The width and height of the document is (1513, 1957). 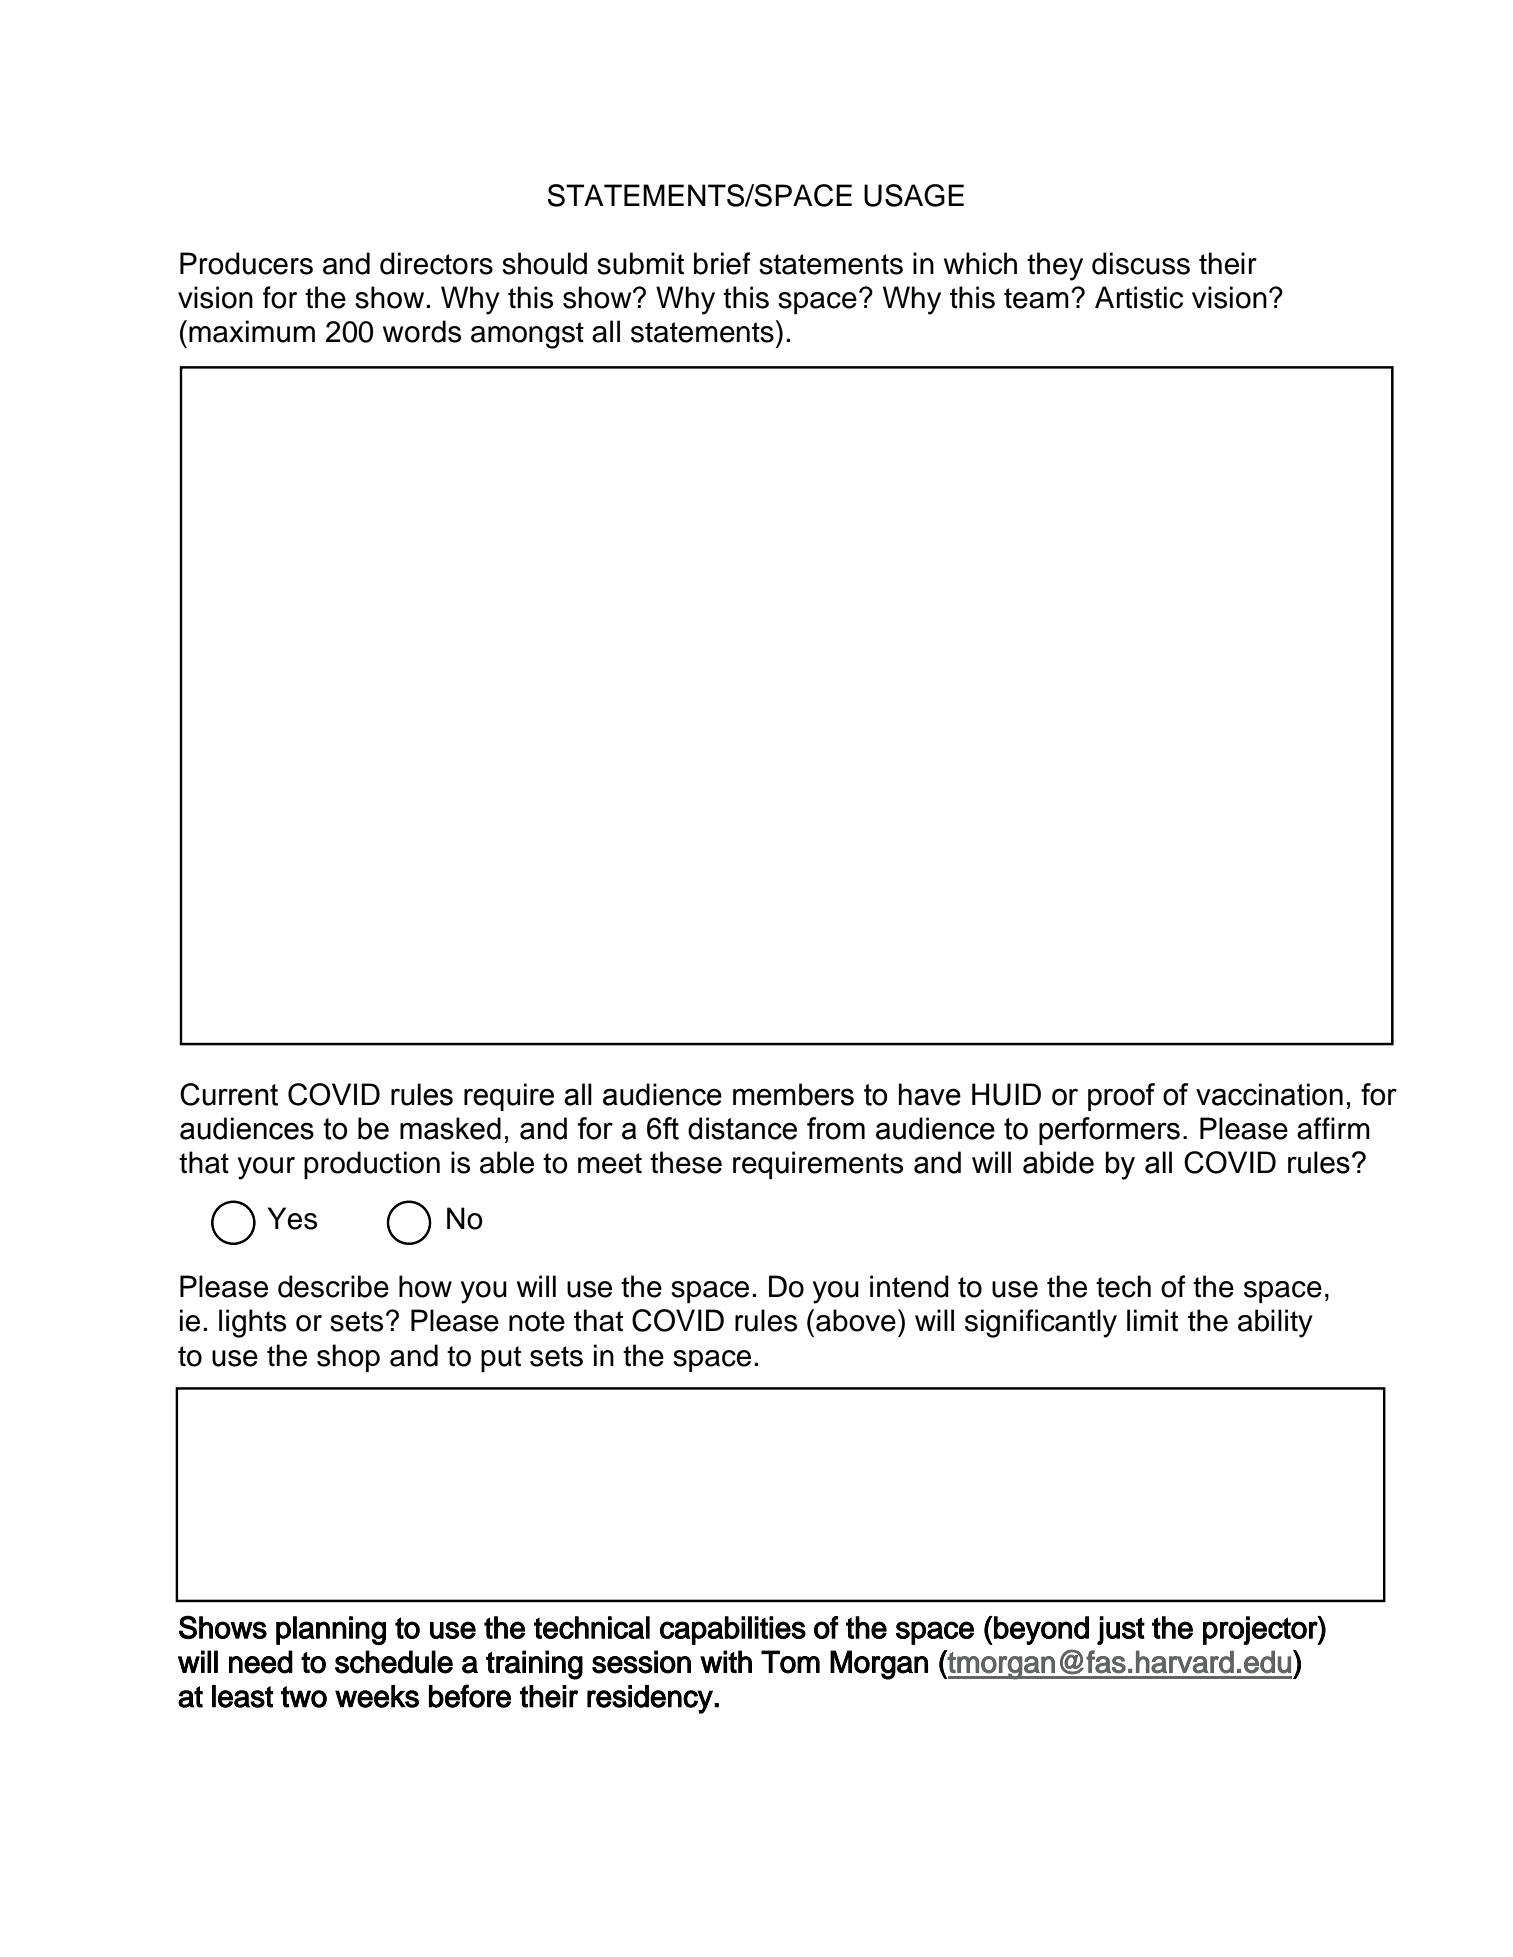 What do you see at coordinates (793, 1094) in the document?
I see `members` at bounding box center [793, 1094].
